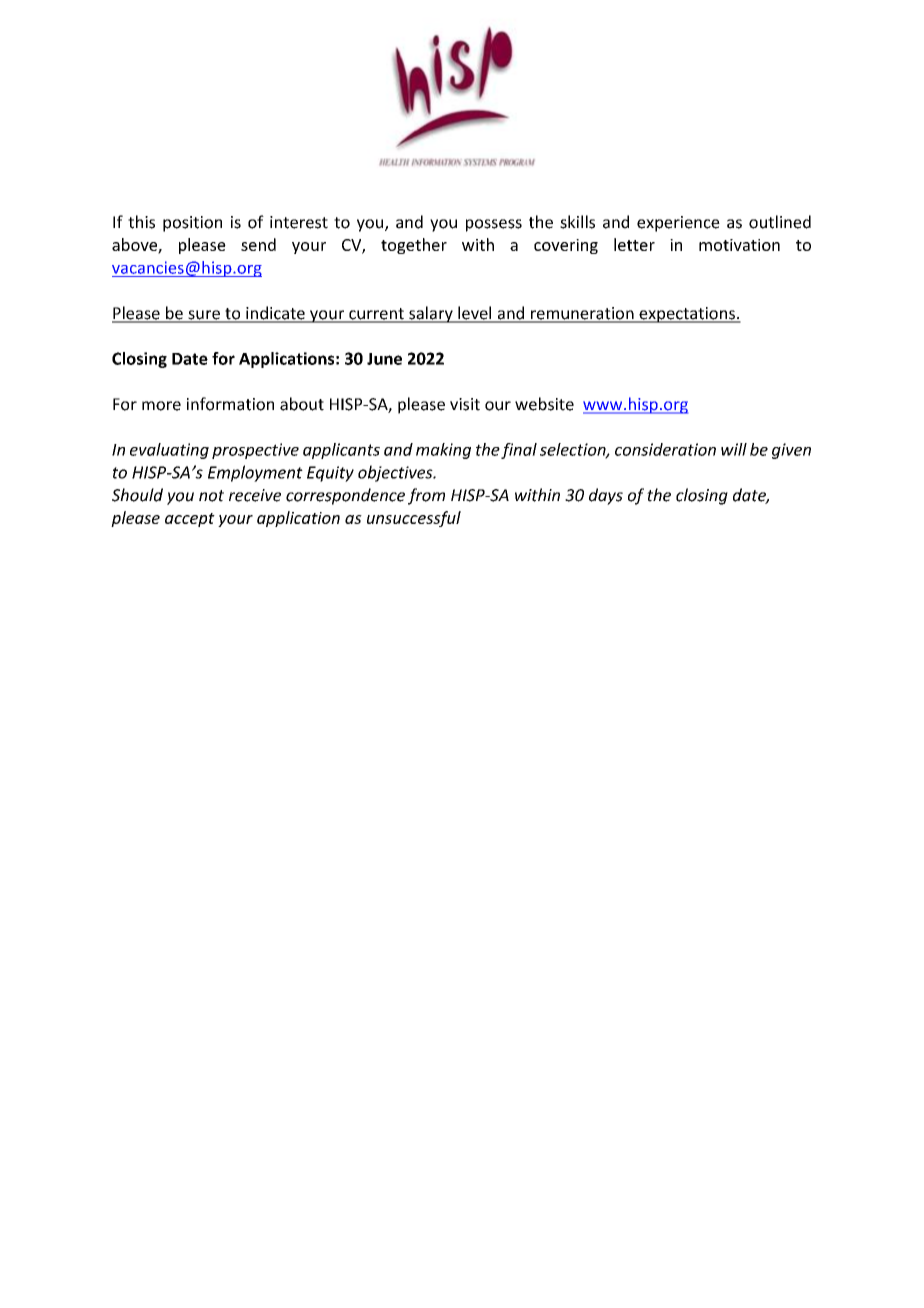  What do you see at coordinates (544, 404) in the screenshot?
I see `website` at bounding box center [544, 404].
